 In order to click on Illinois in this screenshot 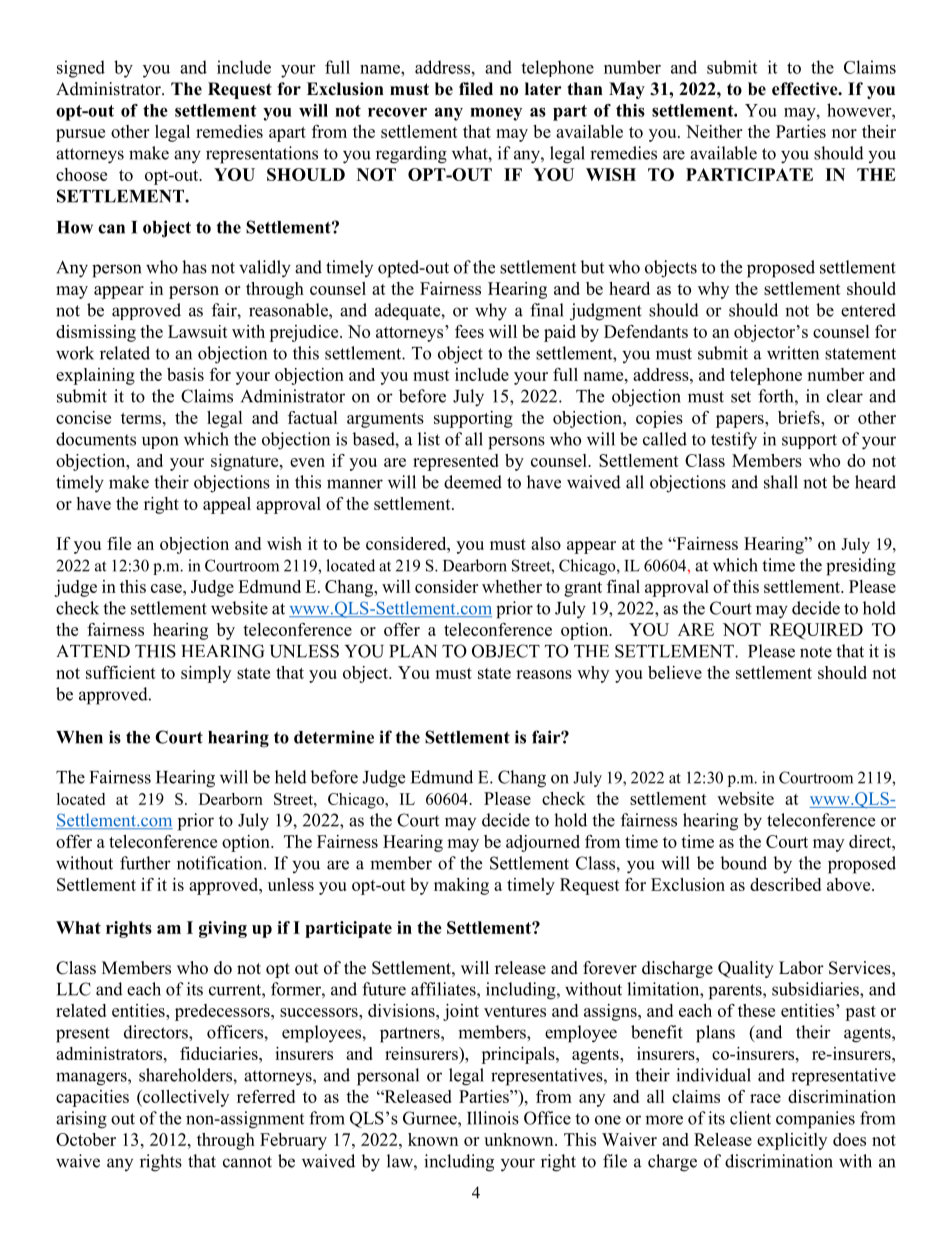, I will do `click(493, 1118)`.
